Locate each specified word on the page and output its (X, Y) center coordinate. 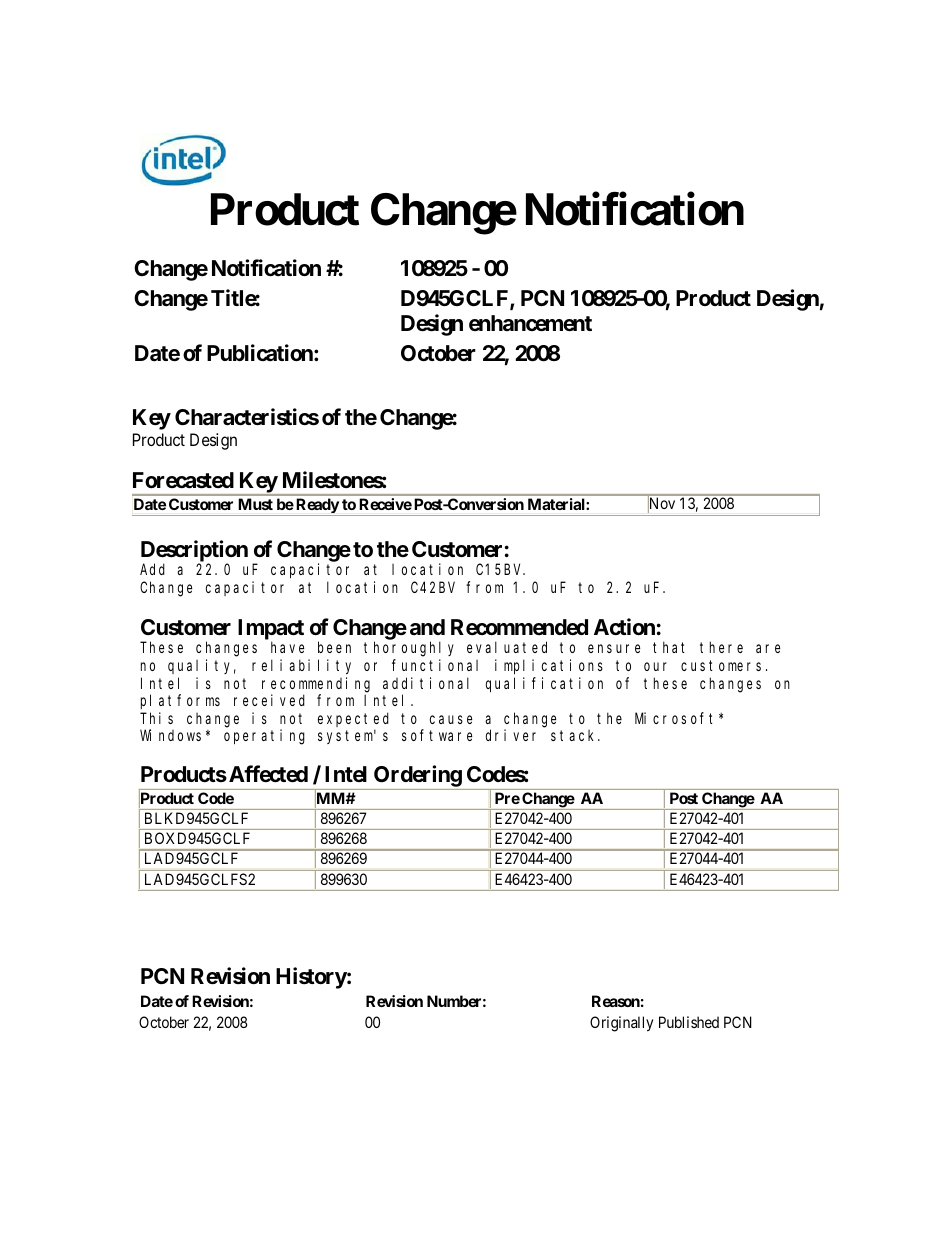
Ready (317, 507)
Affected (268, 774)
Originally (621, 1024)
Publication (261, 353)
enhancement (530, 323)
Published (689, 1022)
